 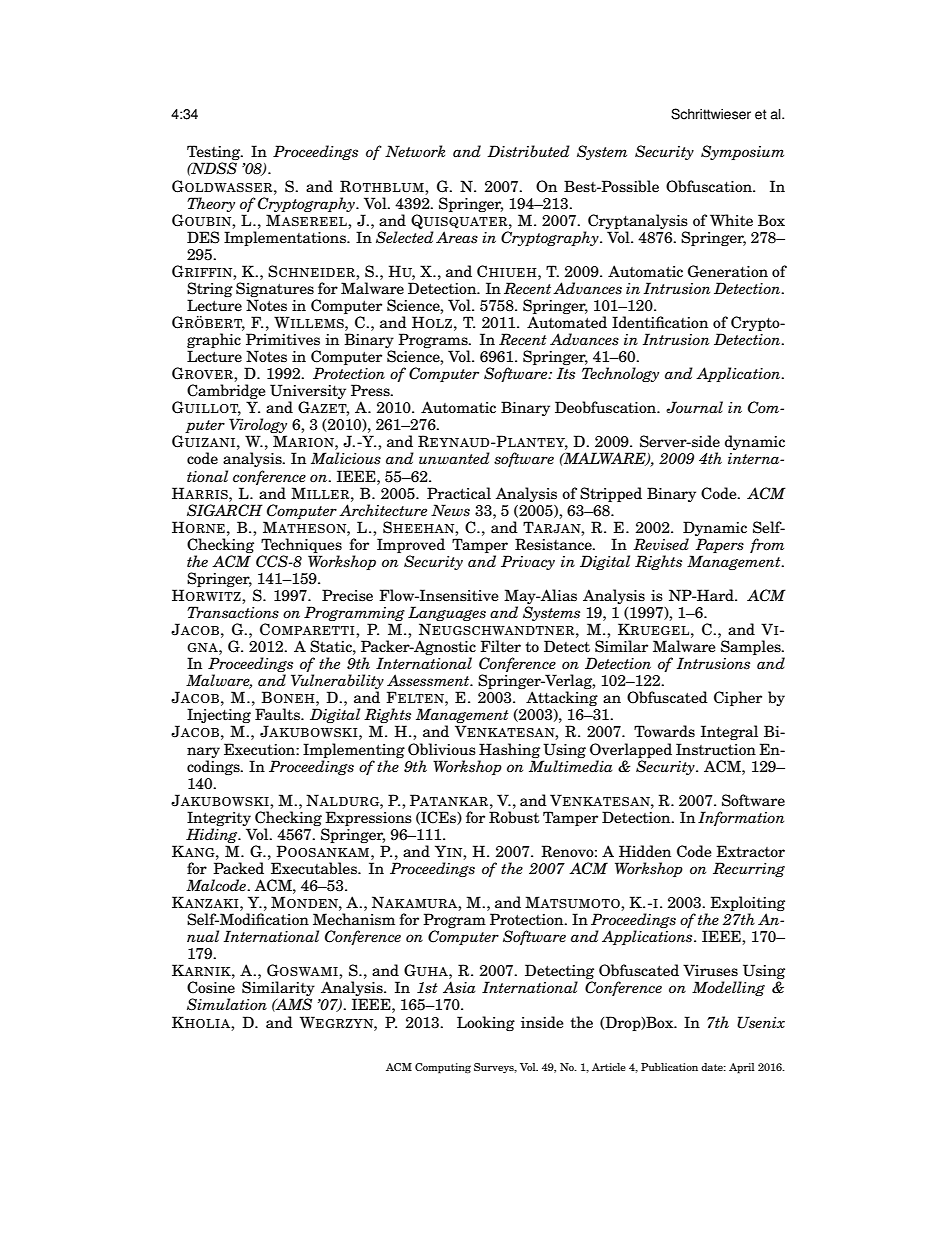 What do you see at coordinates (211, 204) in the screenshot?
I see `Theory` at bounding box center [211, 204].
